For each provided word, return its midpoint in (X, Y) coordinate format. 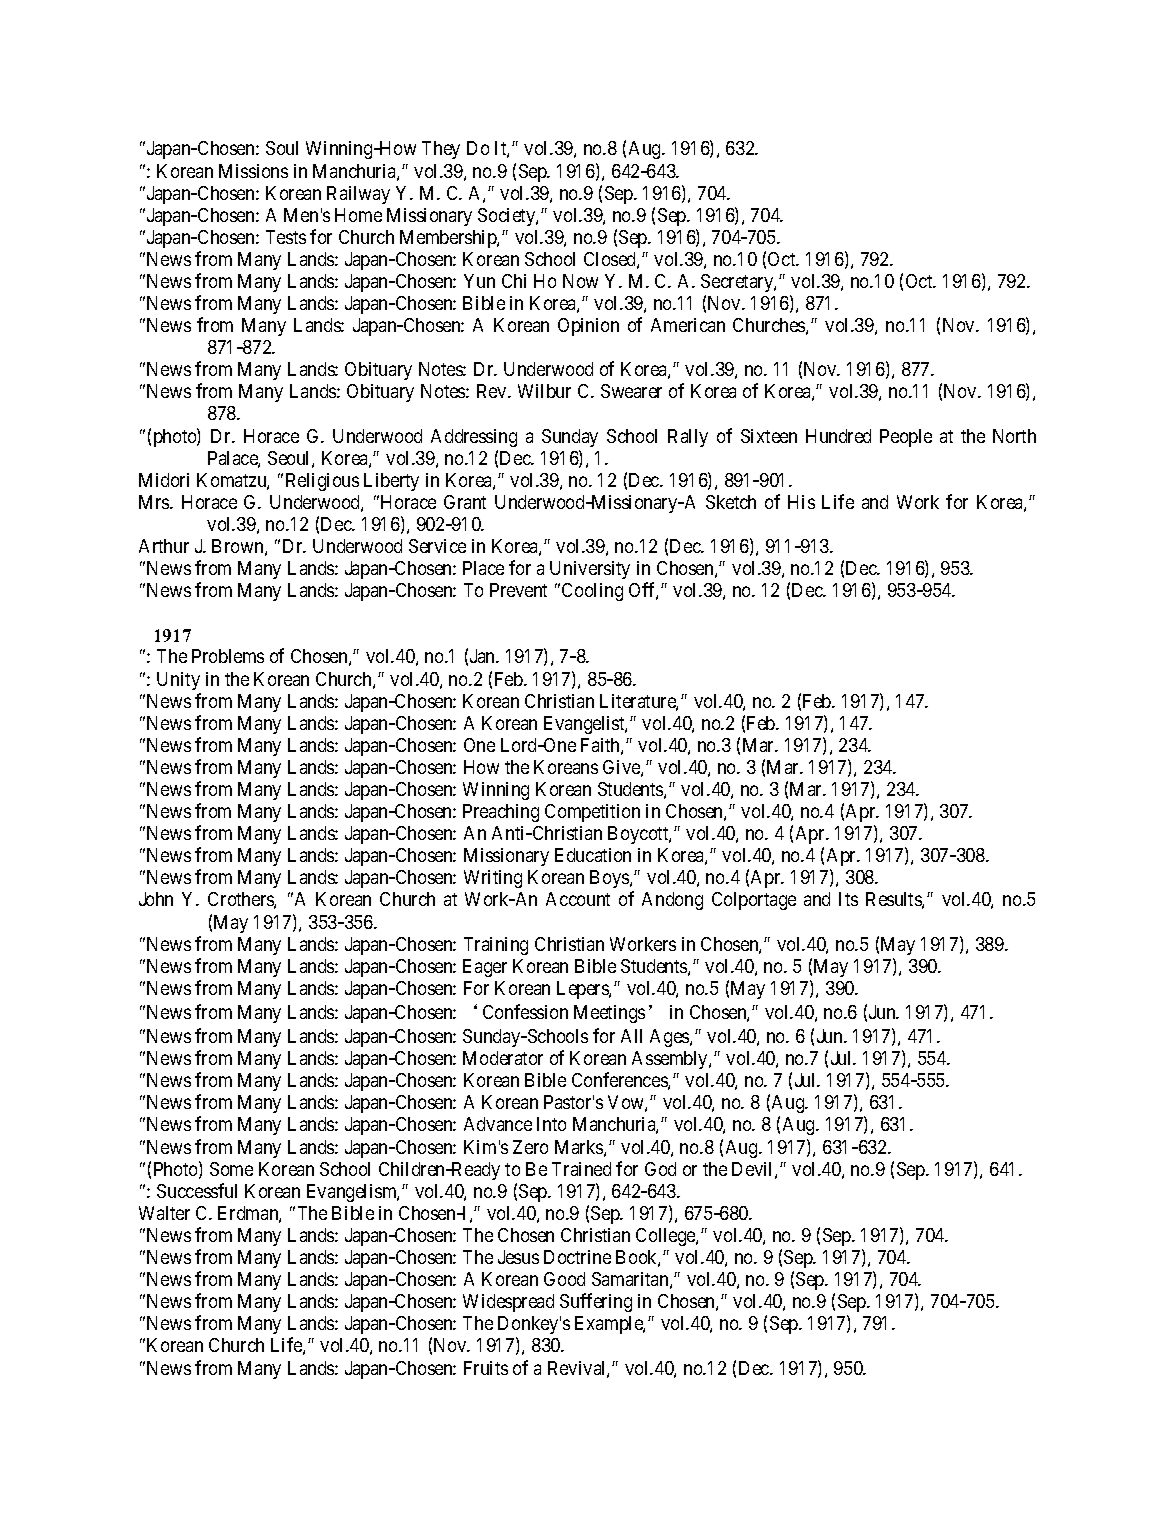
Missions (253, 171)
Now (580, 281)
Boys (610, 879)
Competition (592, 813)
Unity (178, 681)
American (688, 325)
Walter (164, 1213)
